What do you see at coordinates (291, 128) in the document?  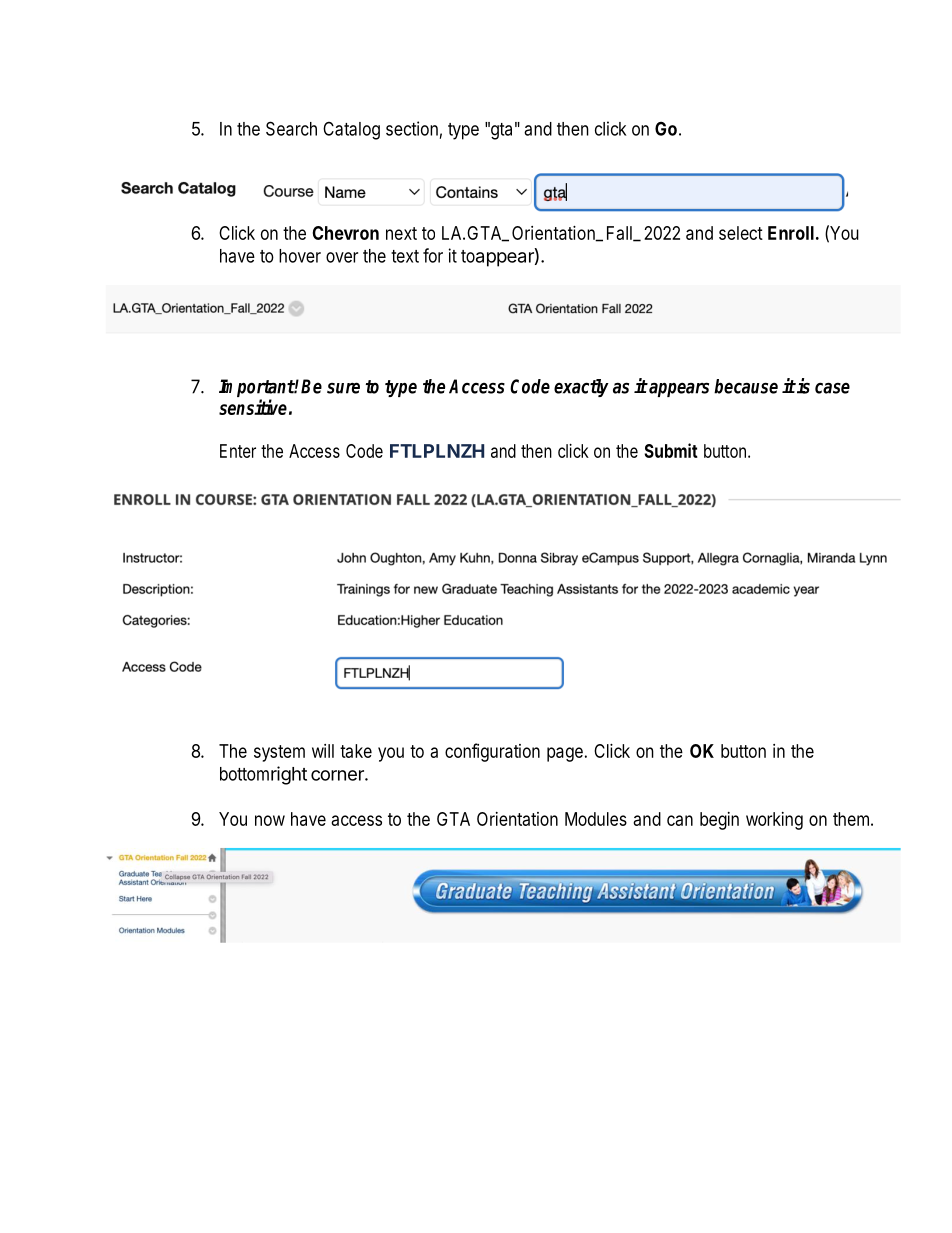 I see `Search` at bounding box center [291, 128].
